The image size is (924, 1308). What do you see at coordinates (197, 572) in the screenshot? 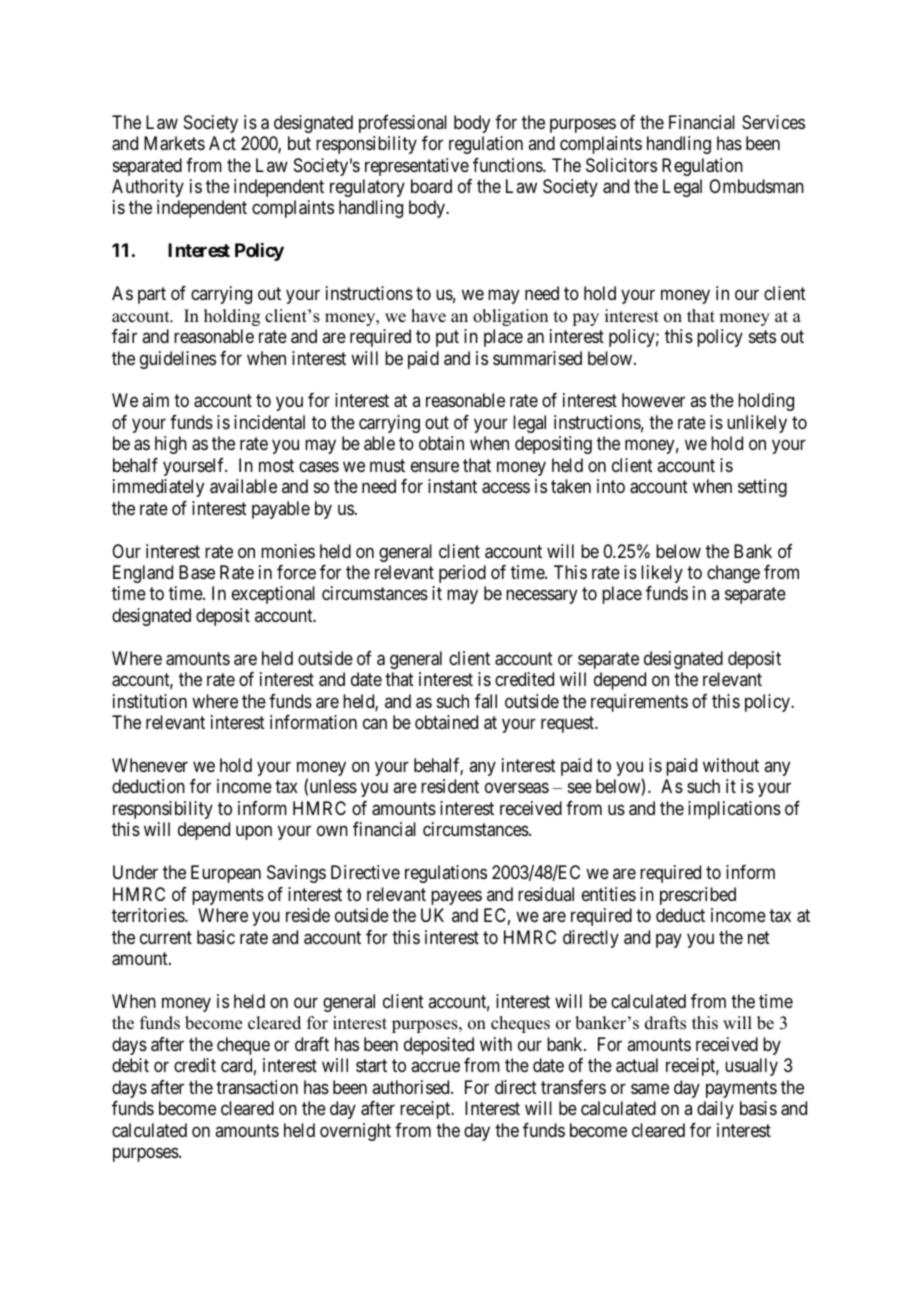
I see `Base` at bounding box center [197, 572].
